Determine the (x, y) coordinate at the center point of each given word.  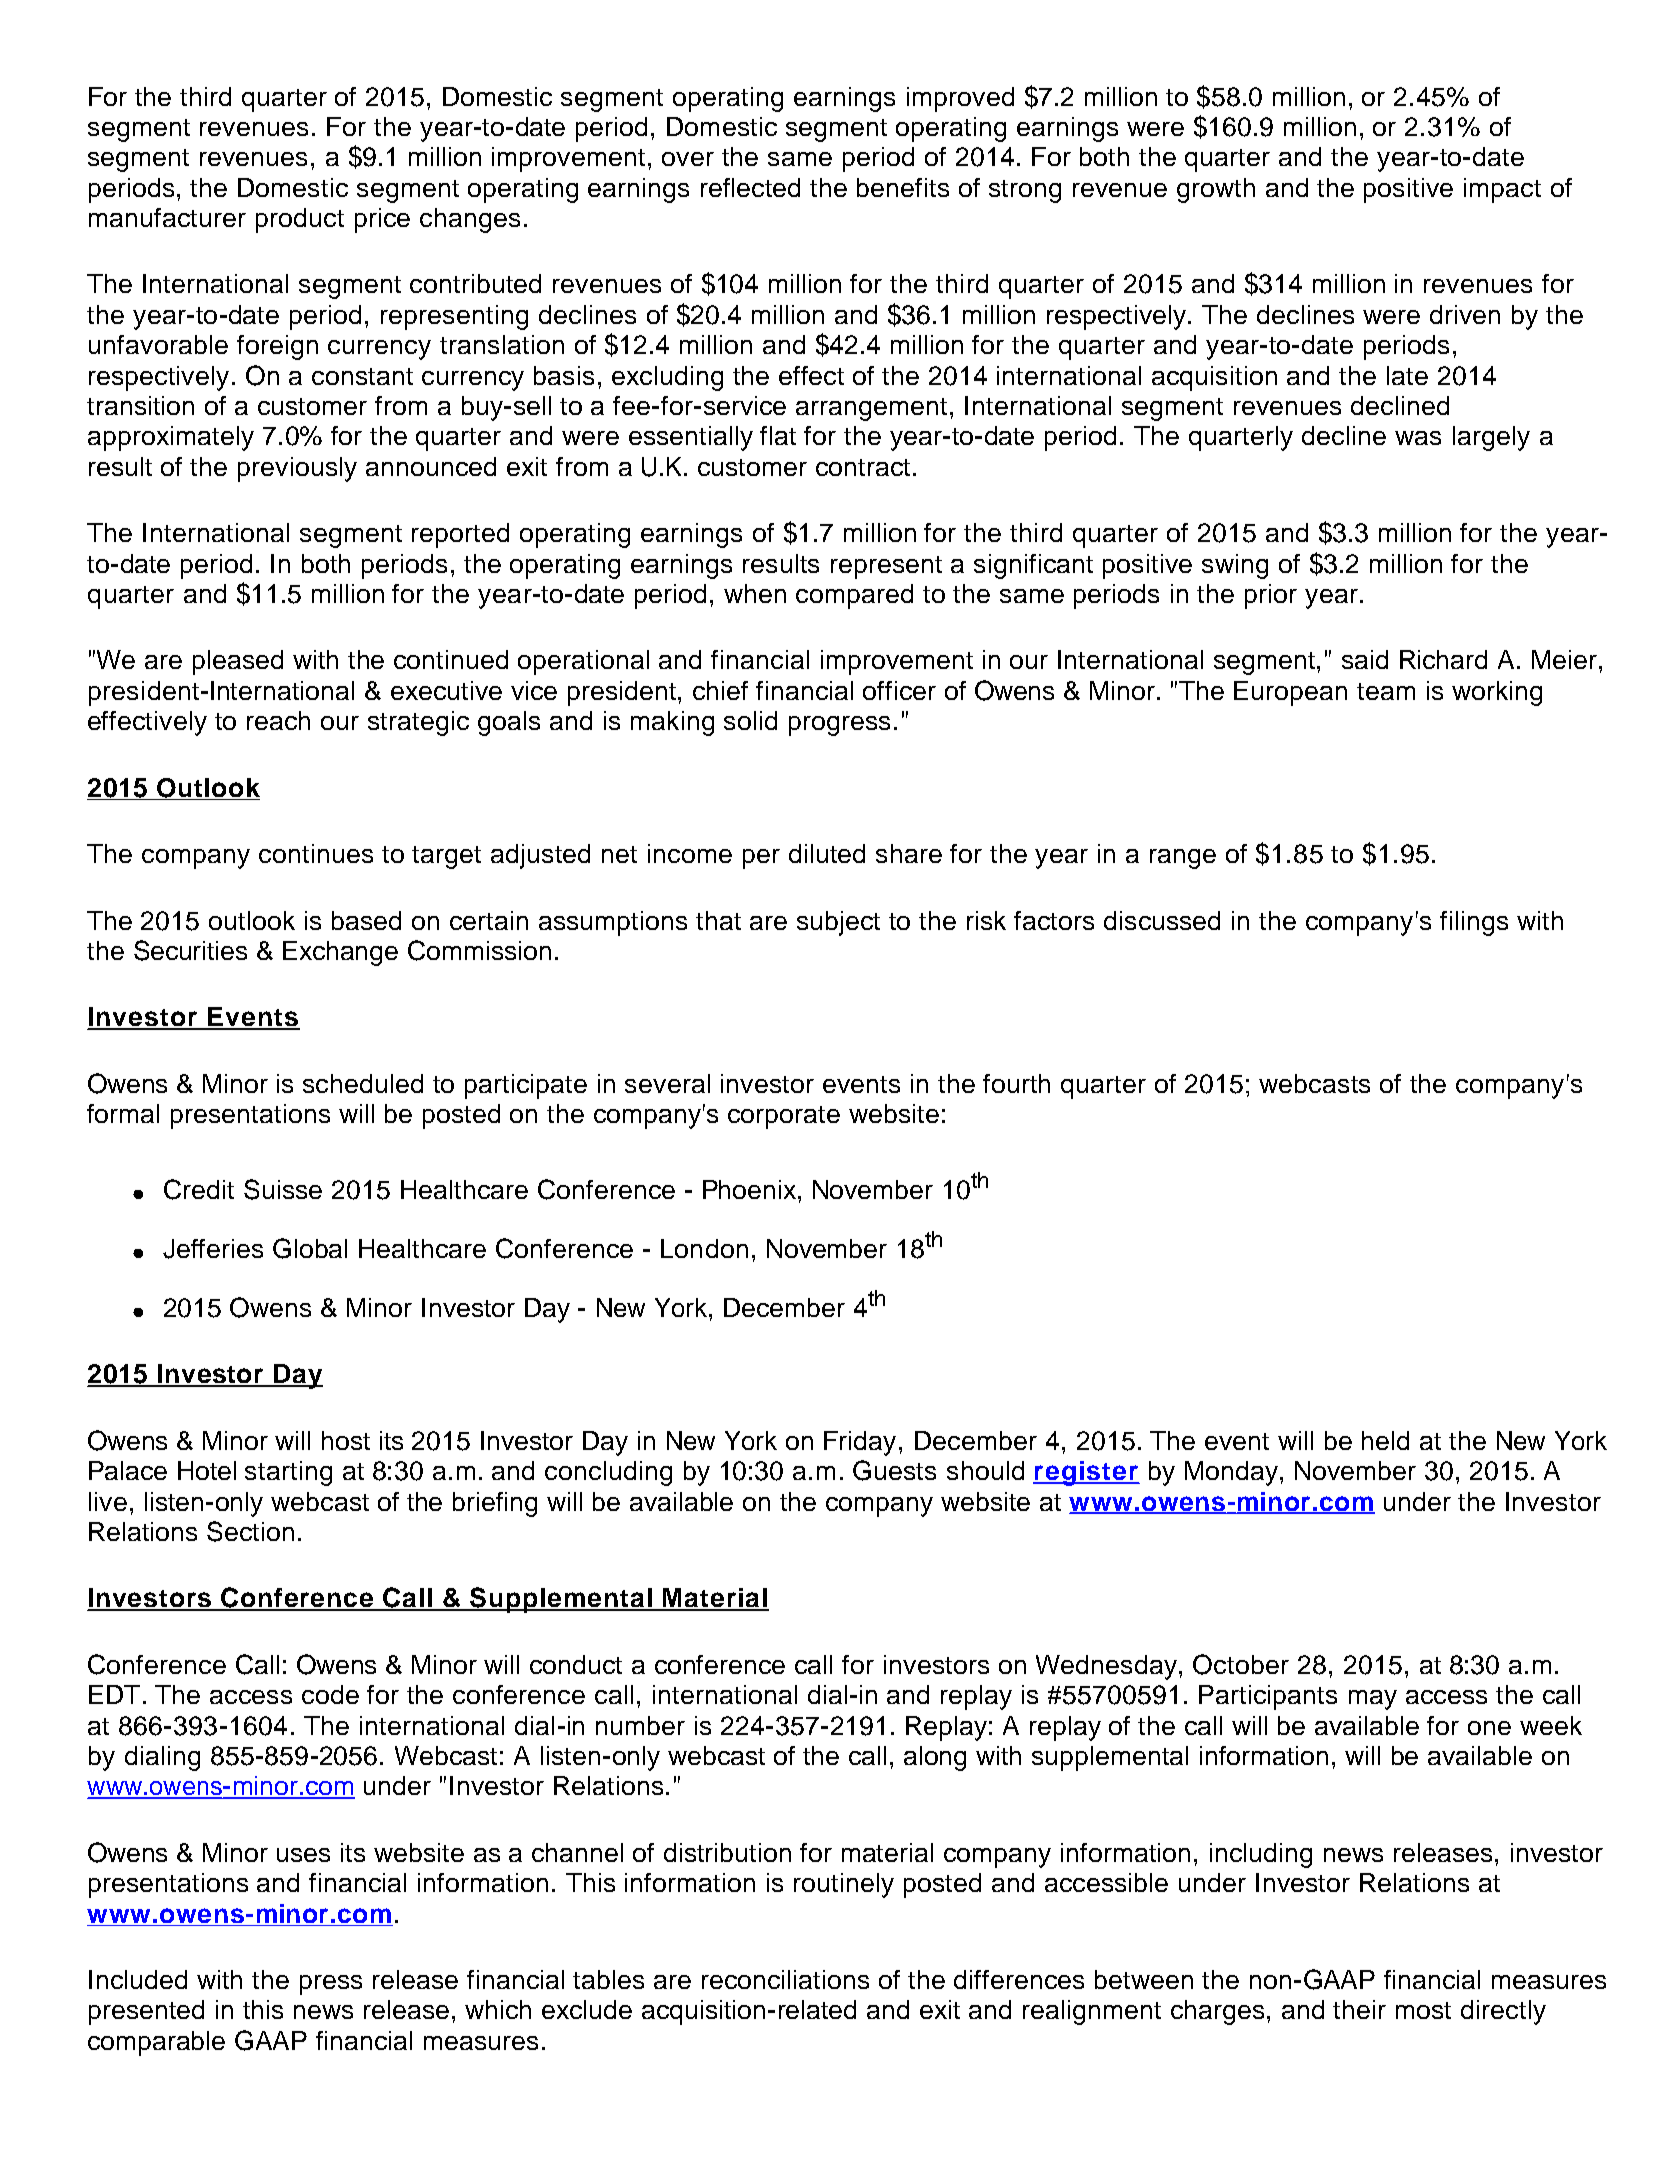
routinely (844, 1885)
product (300, 220)
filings (1474, 923)
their (1359, 2009)
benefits (903, 187)
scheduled (363, 1083)
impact (1502, 190)
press (331, 1985)
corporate (784, 1117)
